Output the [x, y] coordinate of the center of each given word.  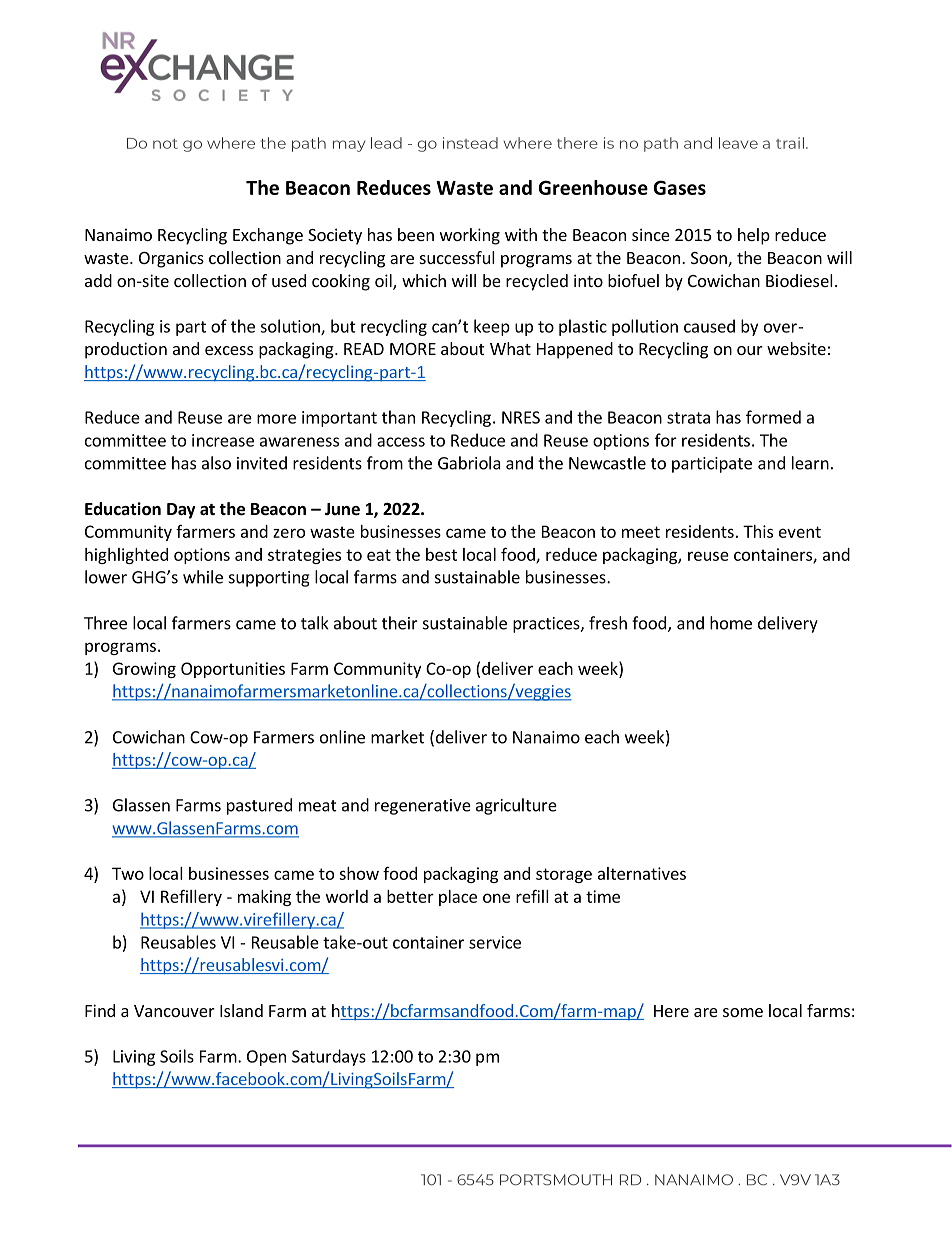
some [743, 1012]
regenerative [423, 807]
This [758, 531]
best [441, 554]
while [203, 577]
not [165, 144]
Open [266, 1058]
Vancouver [174, 1011]
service [495, 942]
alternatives [642, 873]
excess [229, 350]
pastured [259, 806]
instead [470, 143]
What [510, 348]
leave [738, 143]
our [750, 350]
